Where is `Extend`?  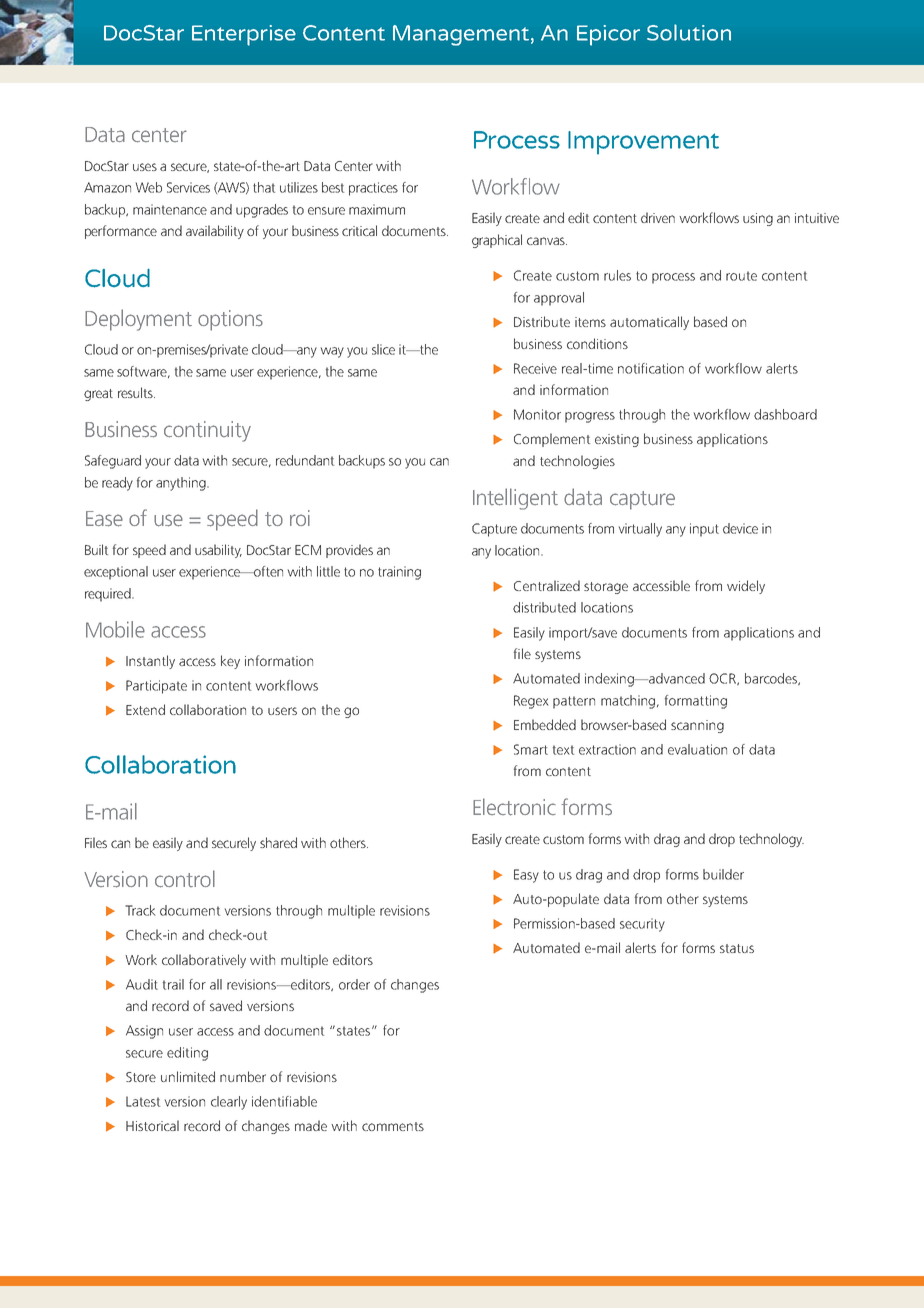 Extend is located at coordinates (145, 709).
